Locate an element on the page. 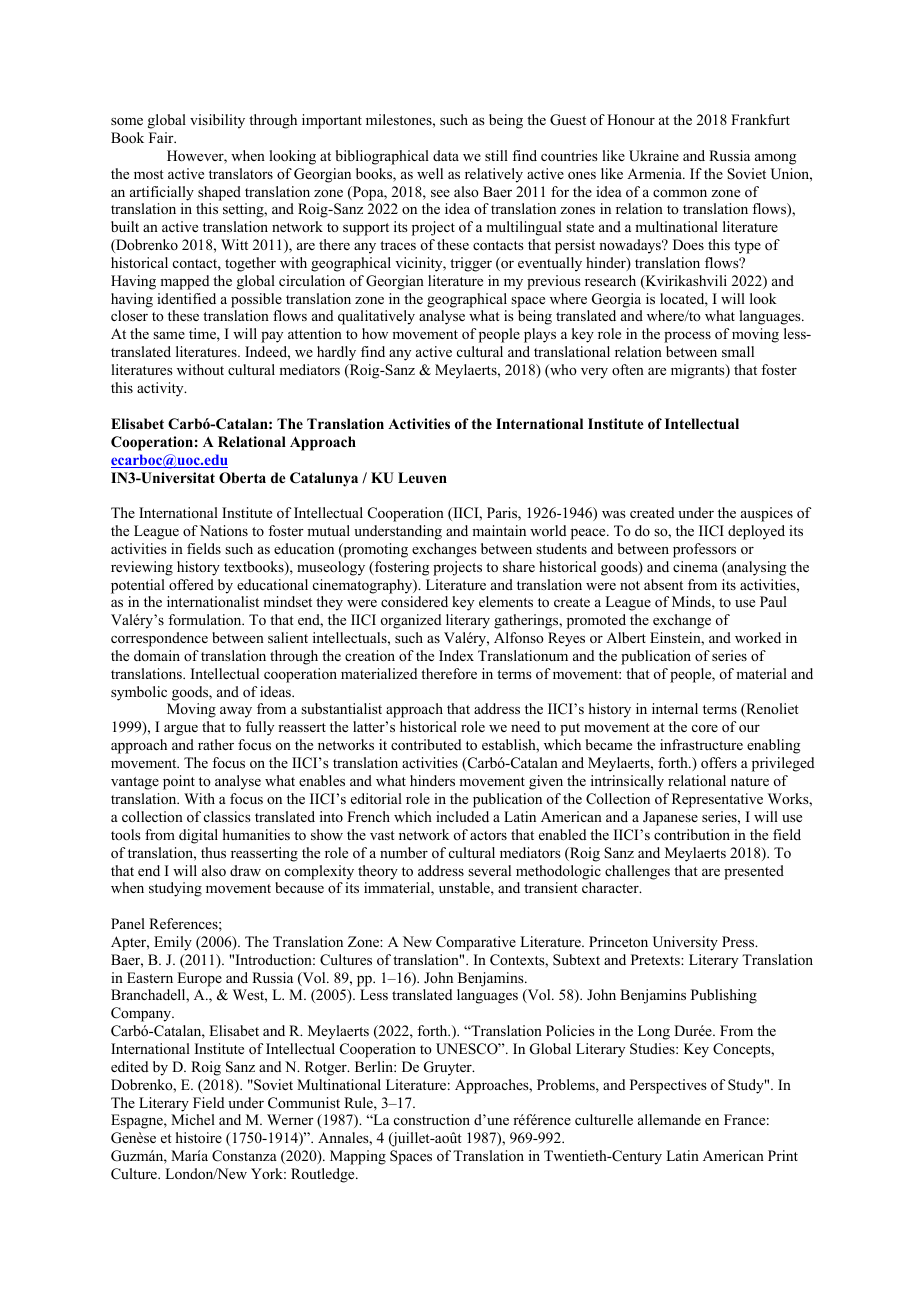 The width and height of the image is (924, 1308). worked is located at coordinates (758, 637).
